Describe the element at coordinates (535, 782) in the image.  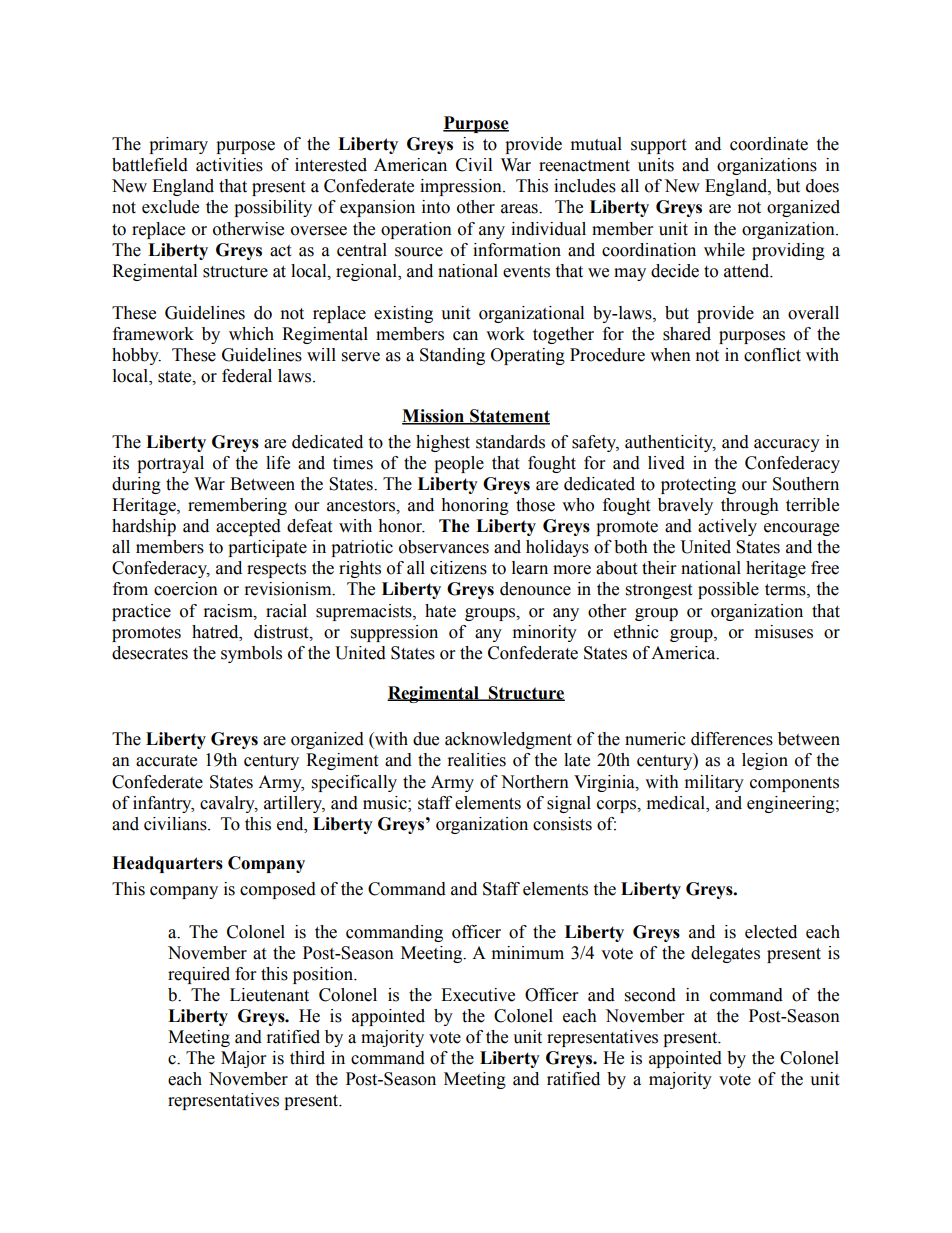
I see `Northern` at that location.
